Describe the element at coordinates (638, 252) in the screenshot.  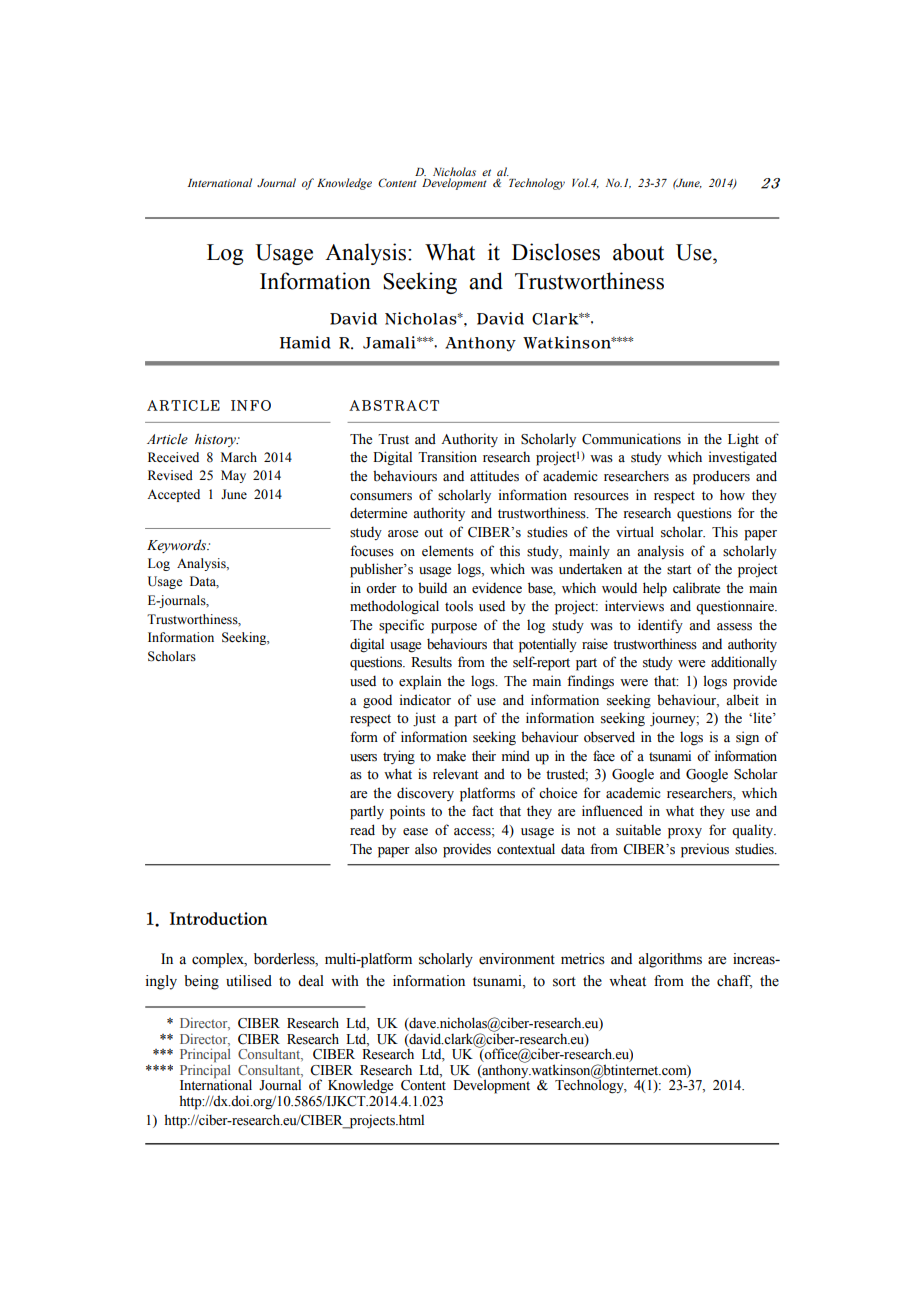
I see `about` at that location.
